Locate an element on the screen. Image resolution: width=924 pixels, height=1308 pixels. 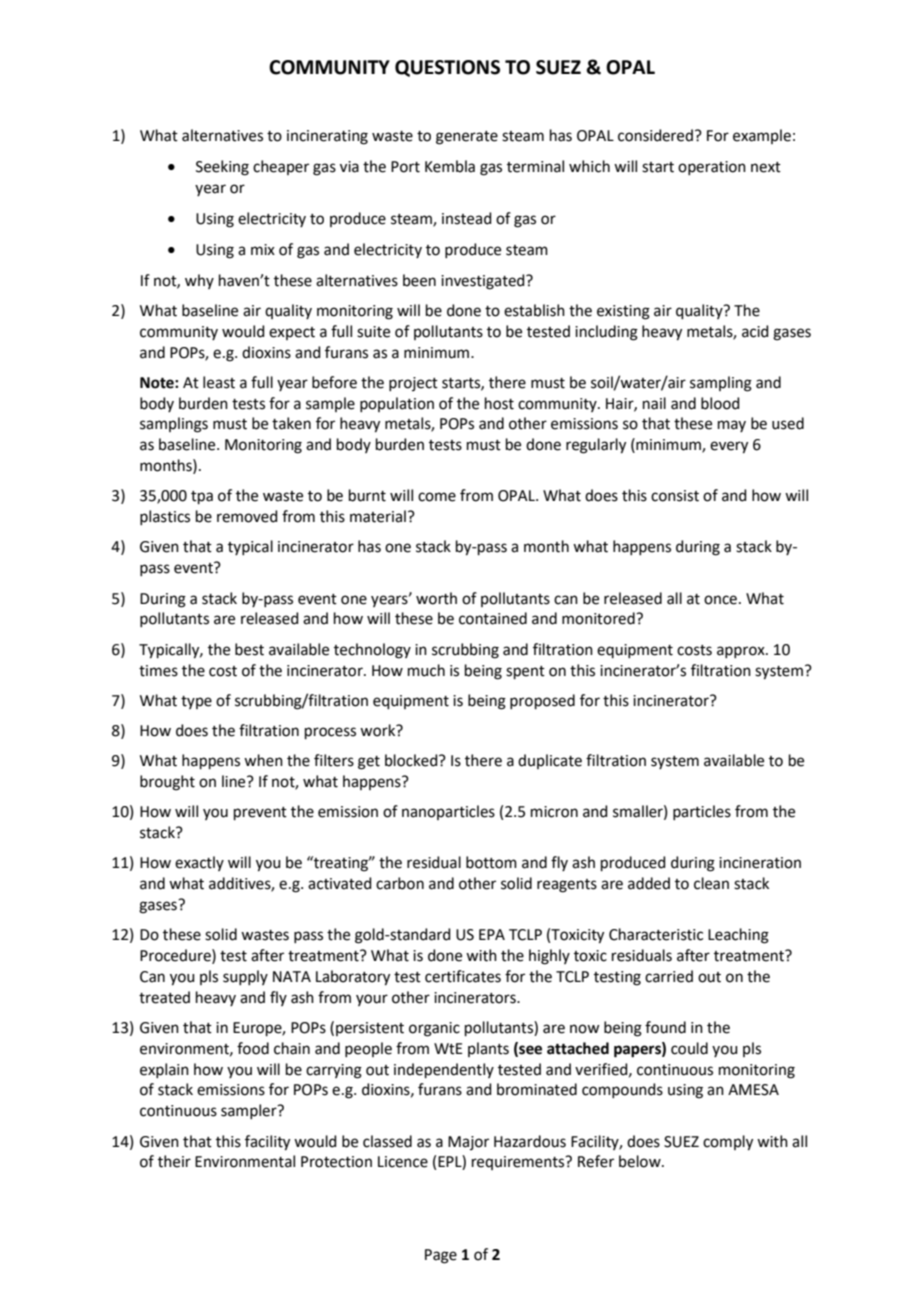
their is located at coordinates (174, 1161).
